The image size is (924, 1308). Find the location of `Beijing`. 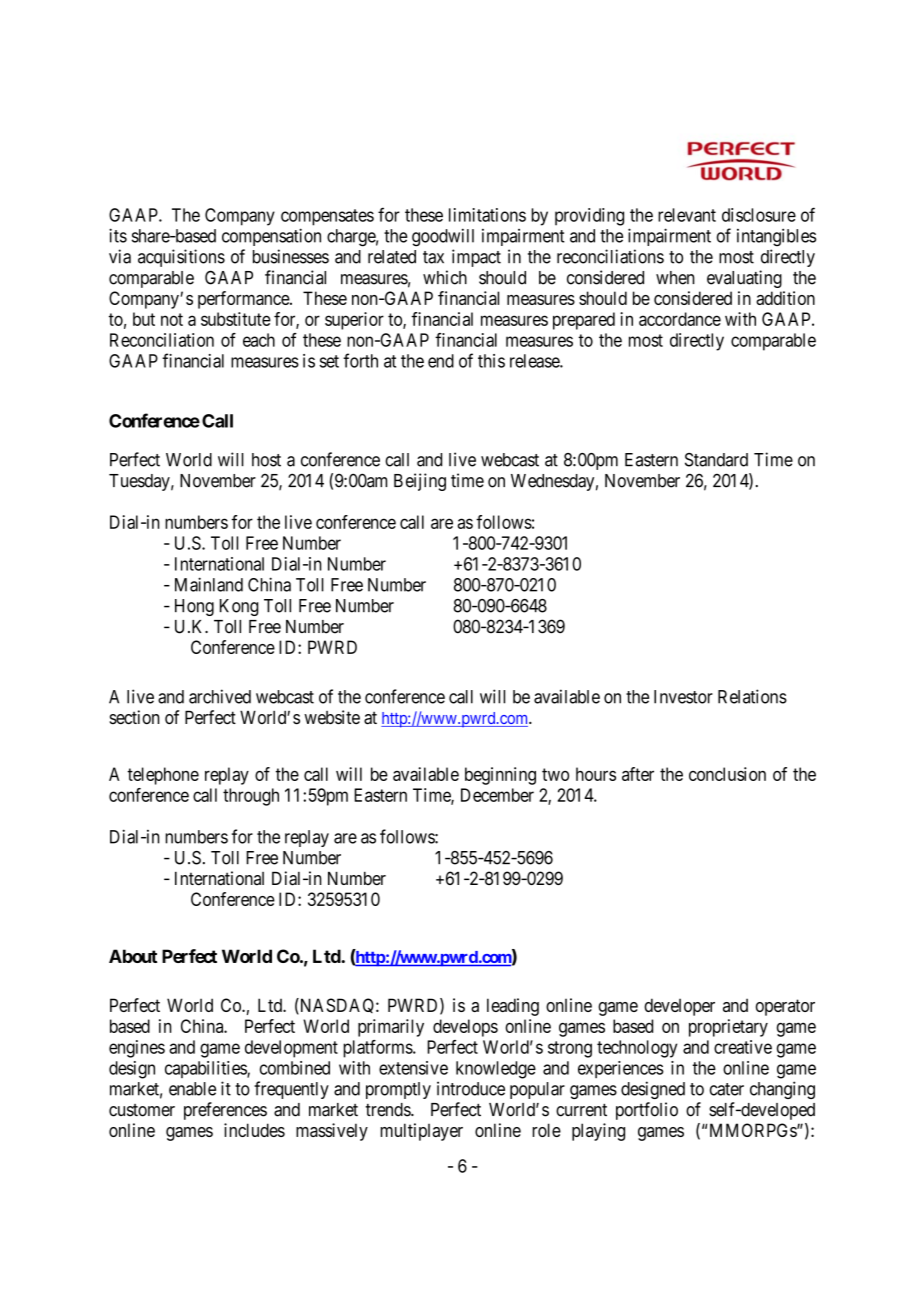

Beijing is located at coordinates (420, 482).
